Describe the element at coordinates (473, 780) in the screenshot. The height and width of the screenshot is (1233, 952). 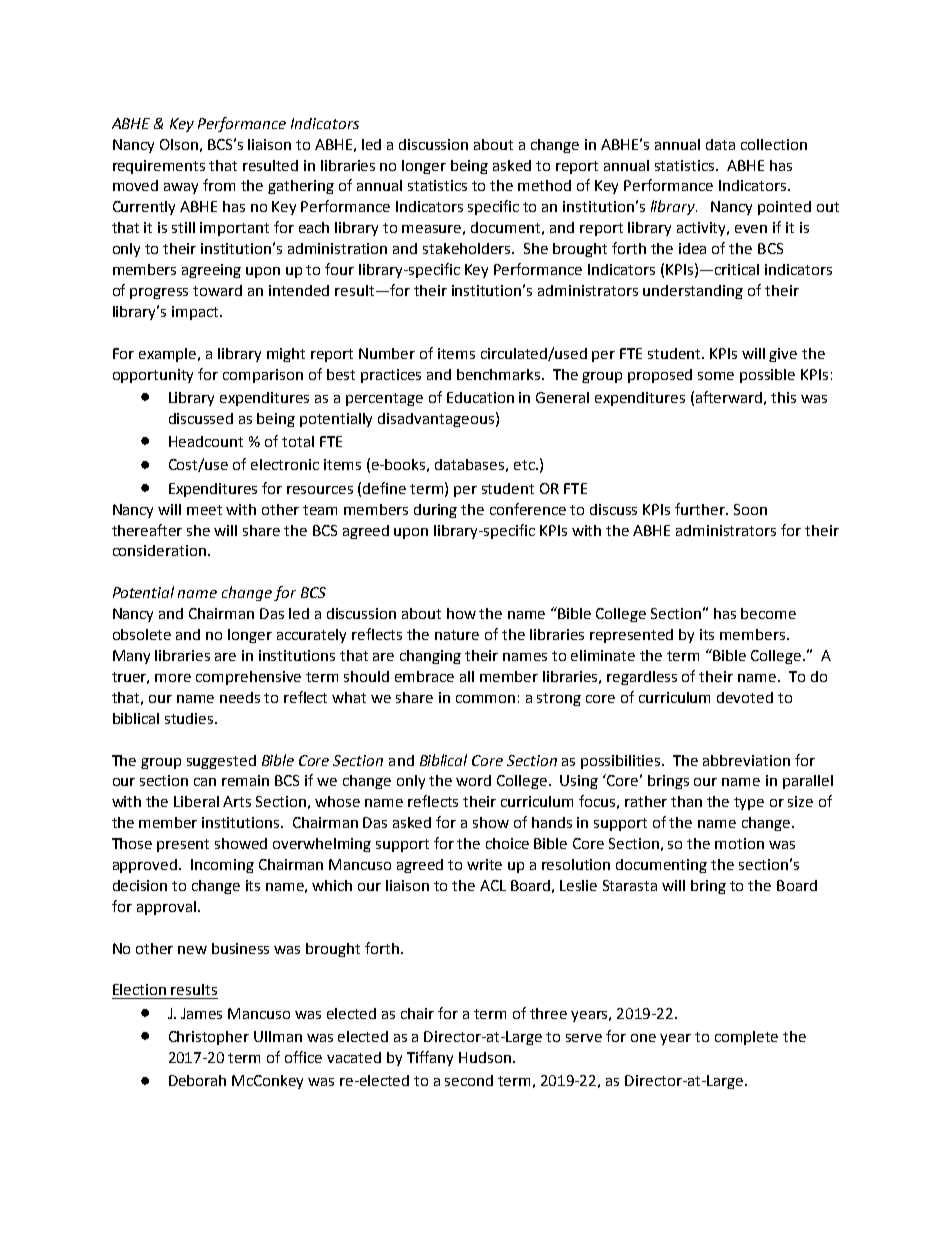
I see `word` at that location.
